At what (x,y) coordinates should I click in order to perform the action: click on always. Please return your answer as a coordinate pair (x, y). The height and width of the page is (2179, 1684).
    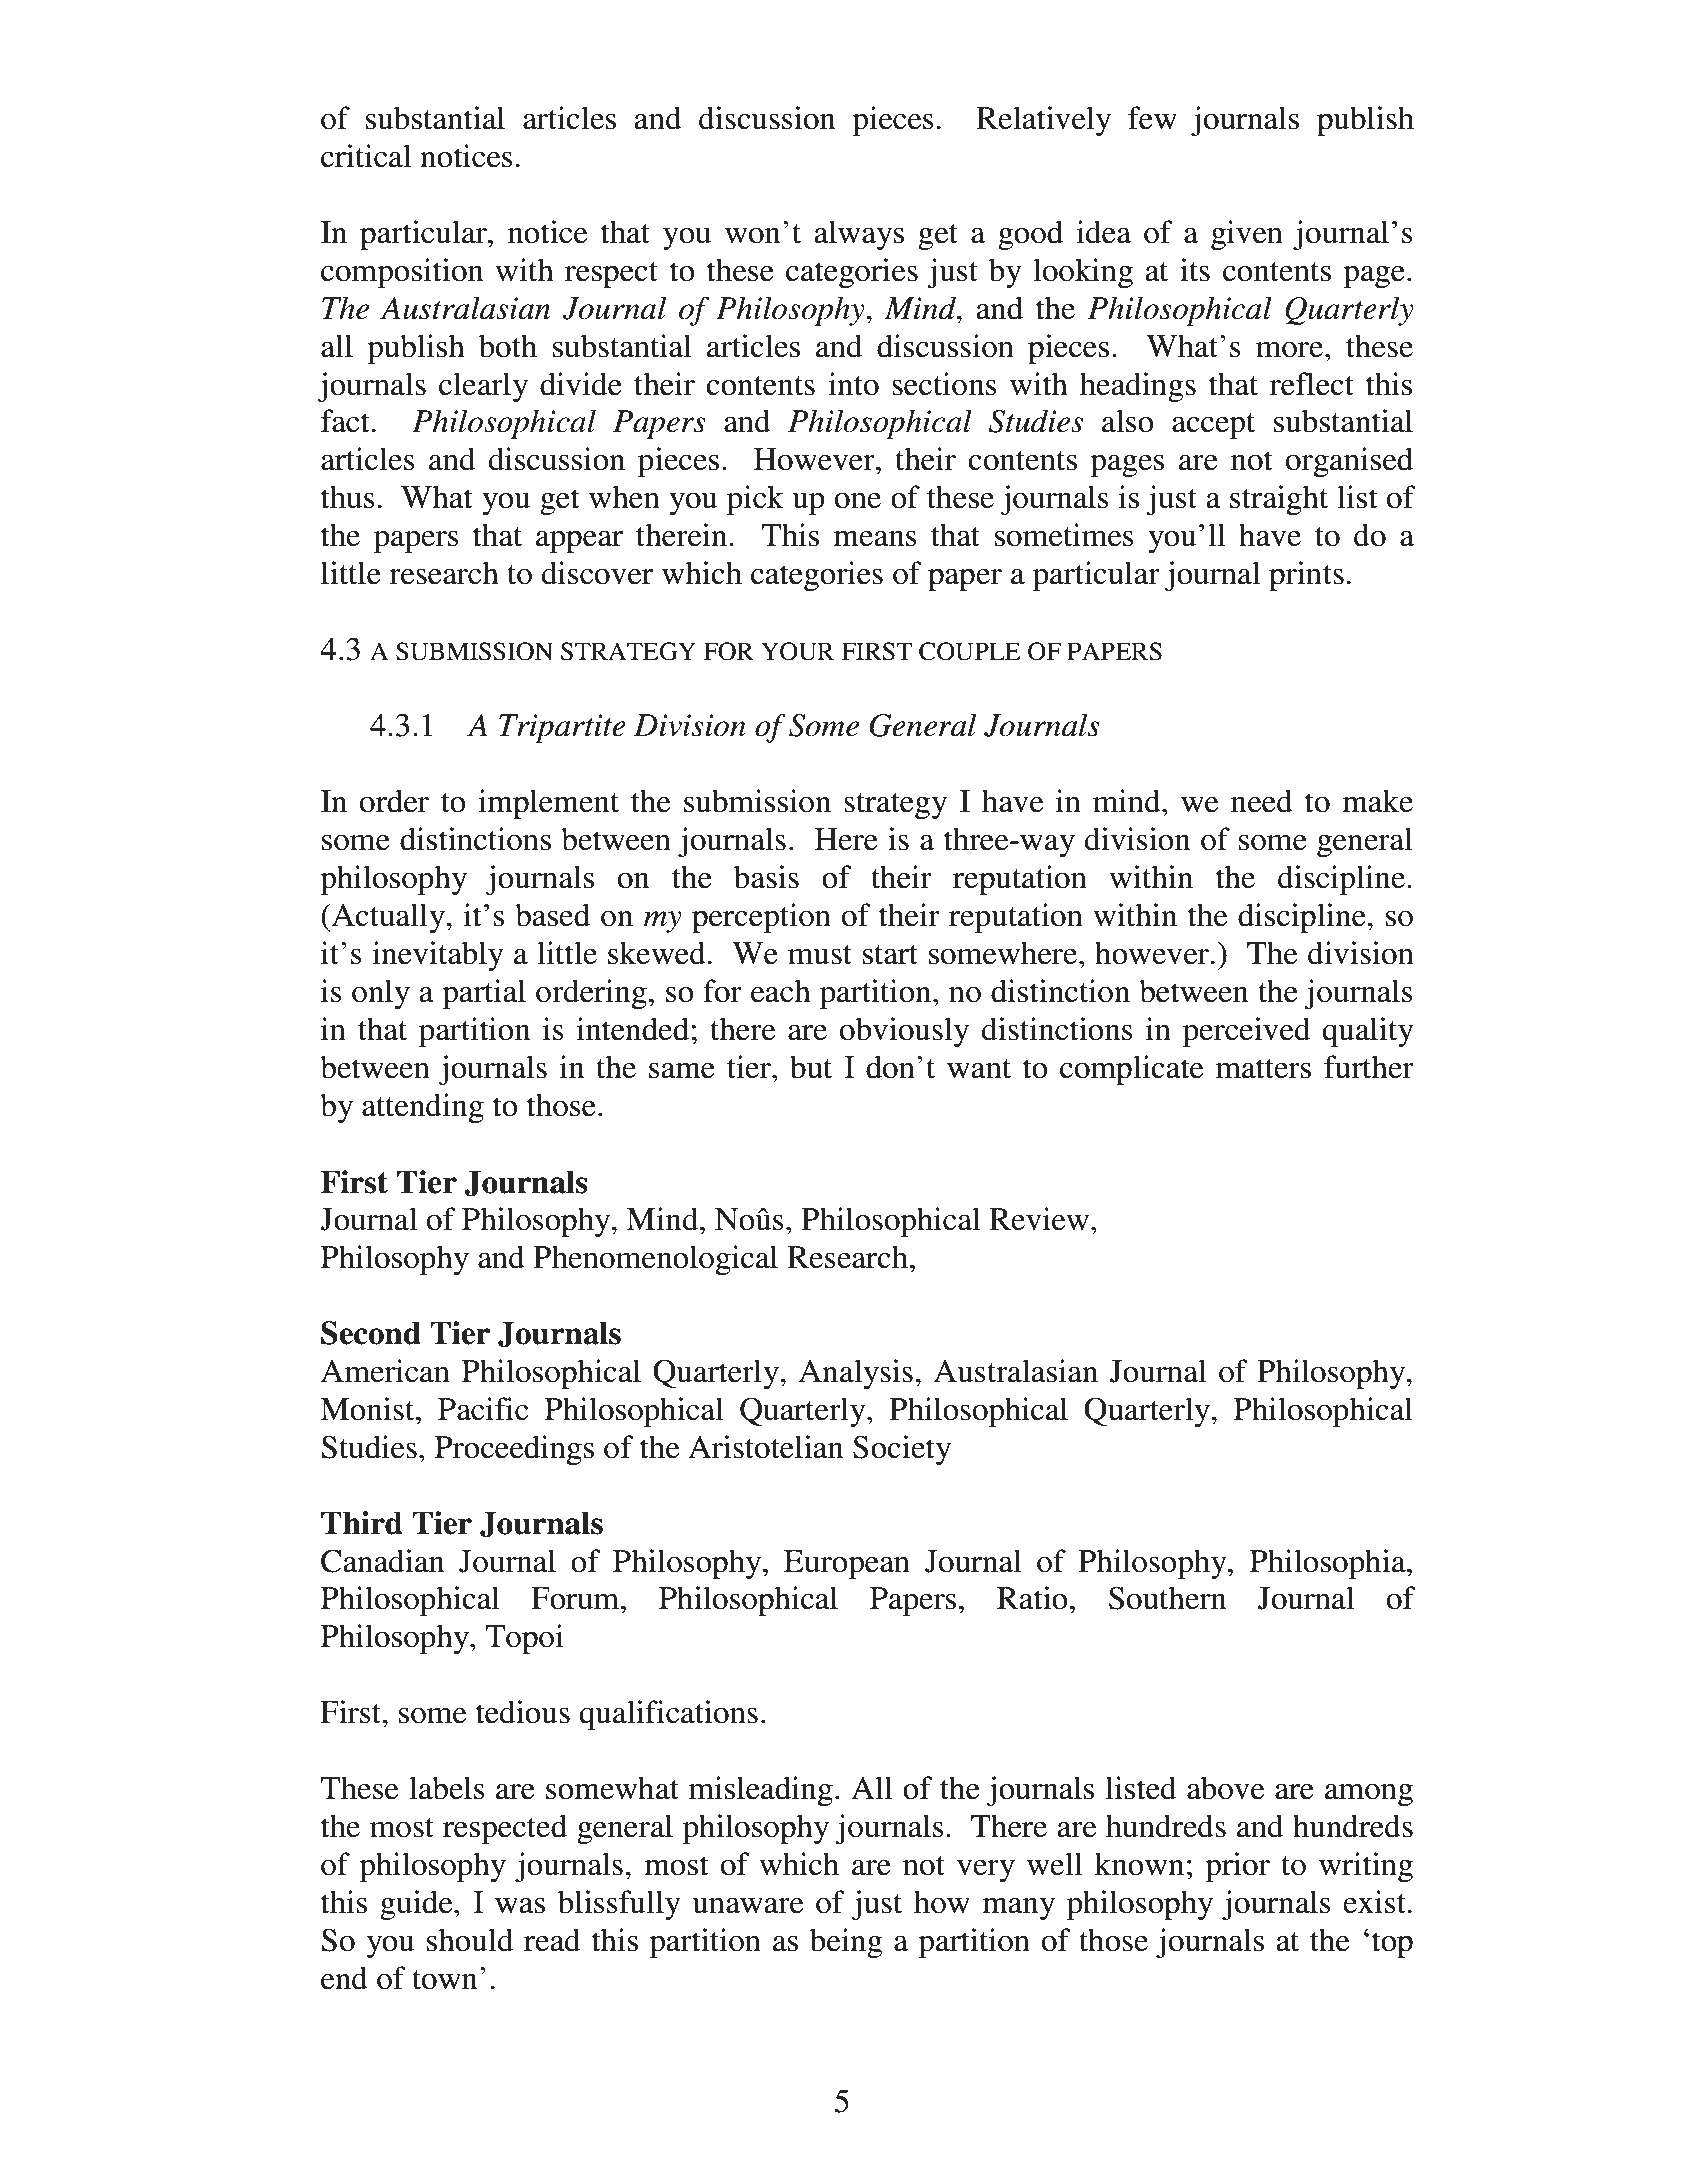
    Looking at the image, I should click on (859, 235).
